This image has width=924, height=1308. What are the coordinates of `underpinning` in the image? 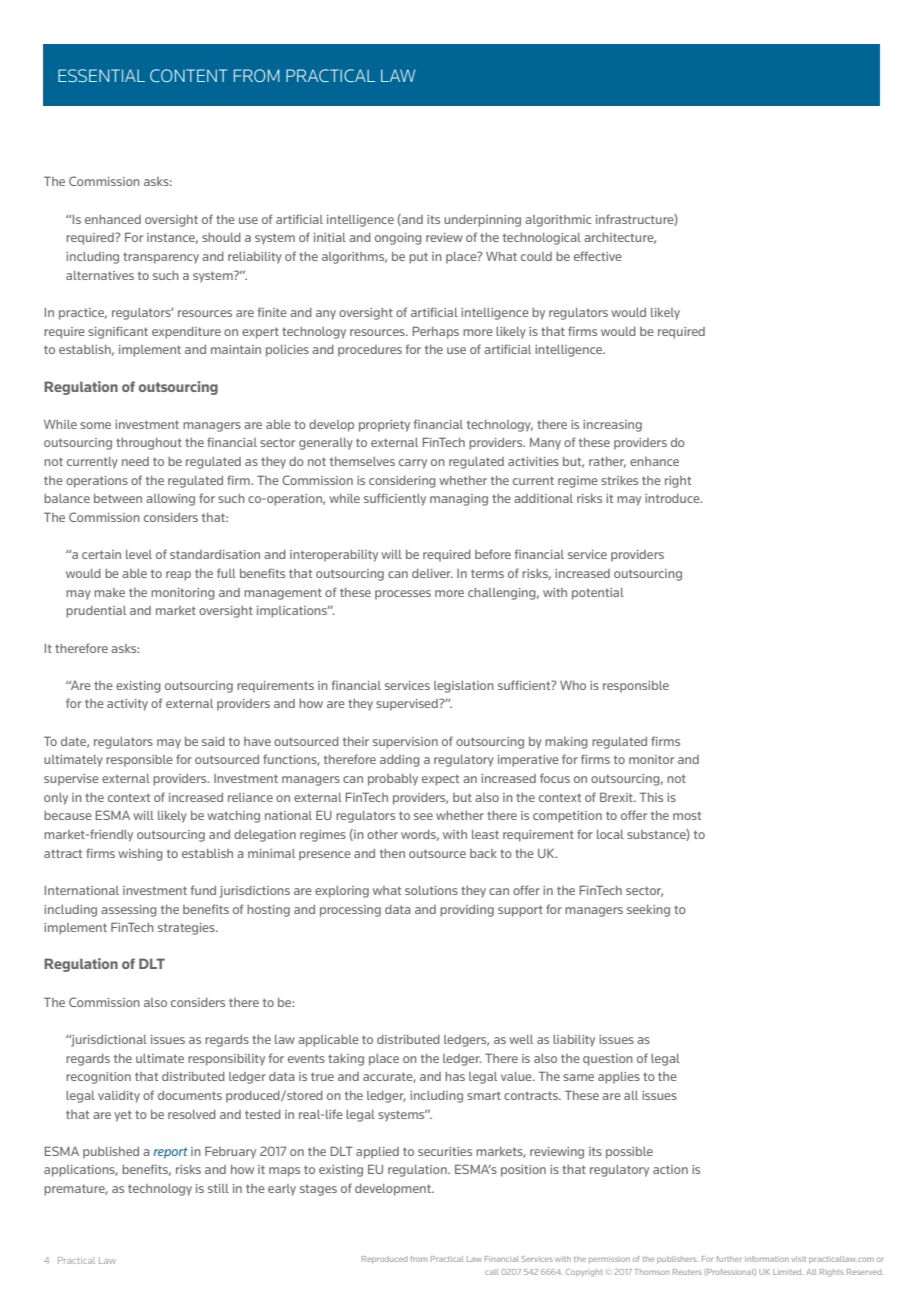 It's located at (482, 221).
